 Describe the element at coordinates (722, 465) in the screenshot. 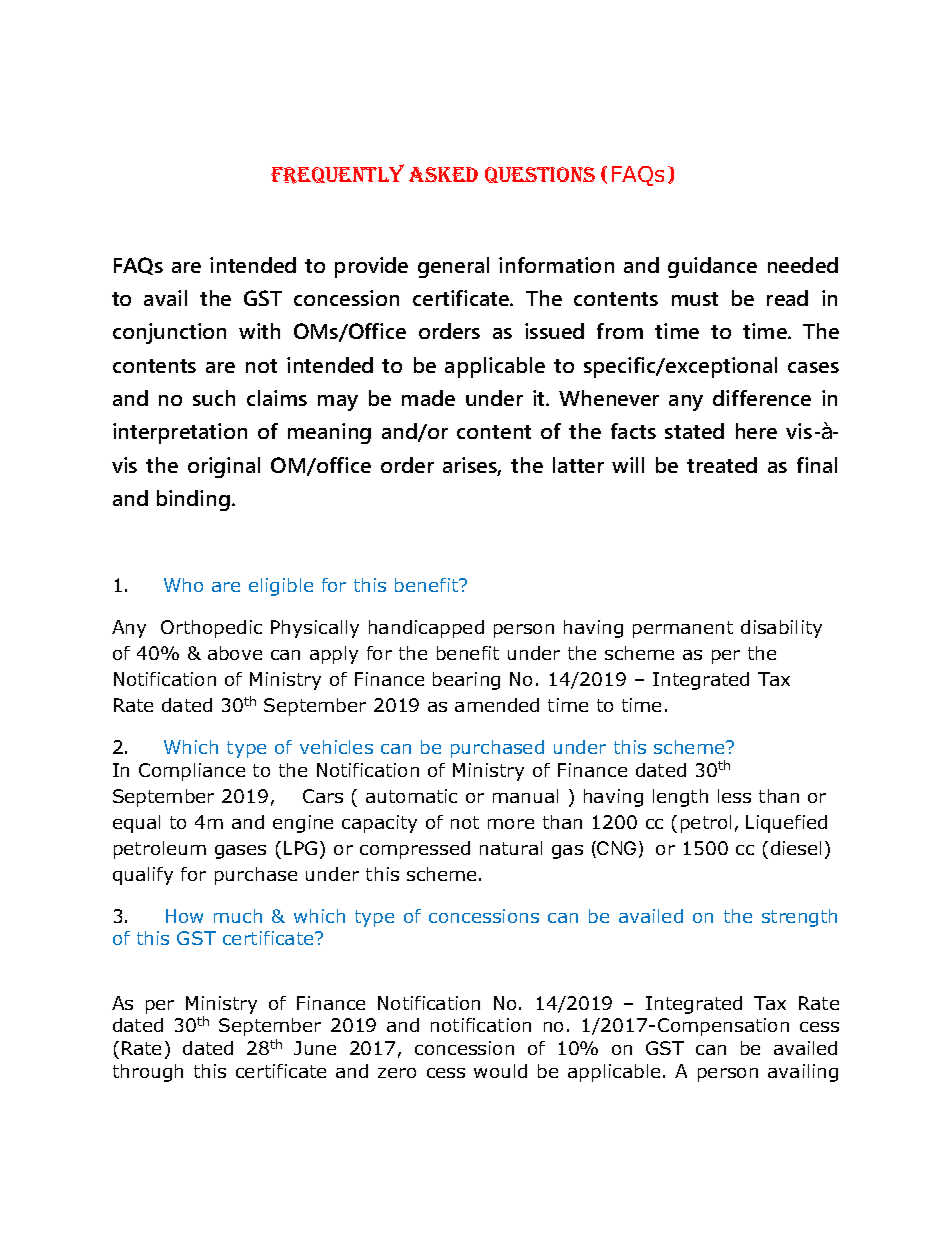

I see `treated` at that location.
